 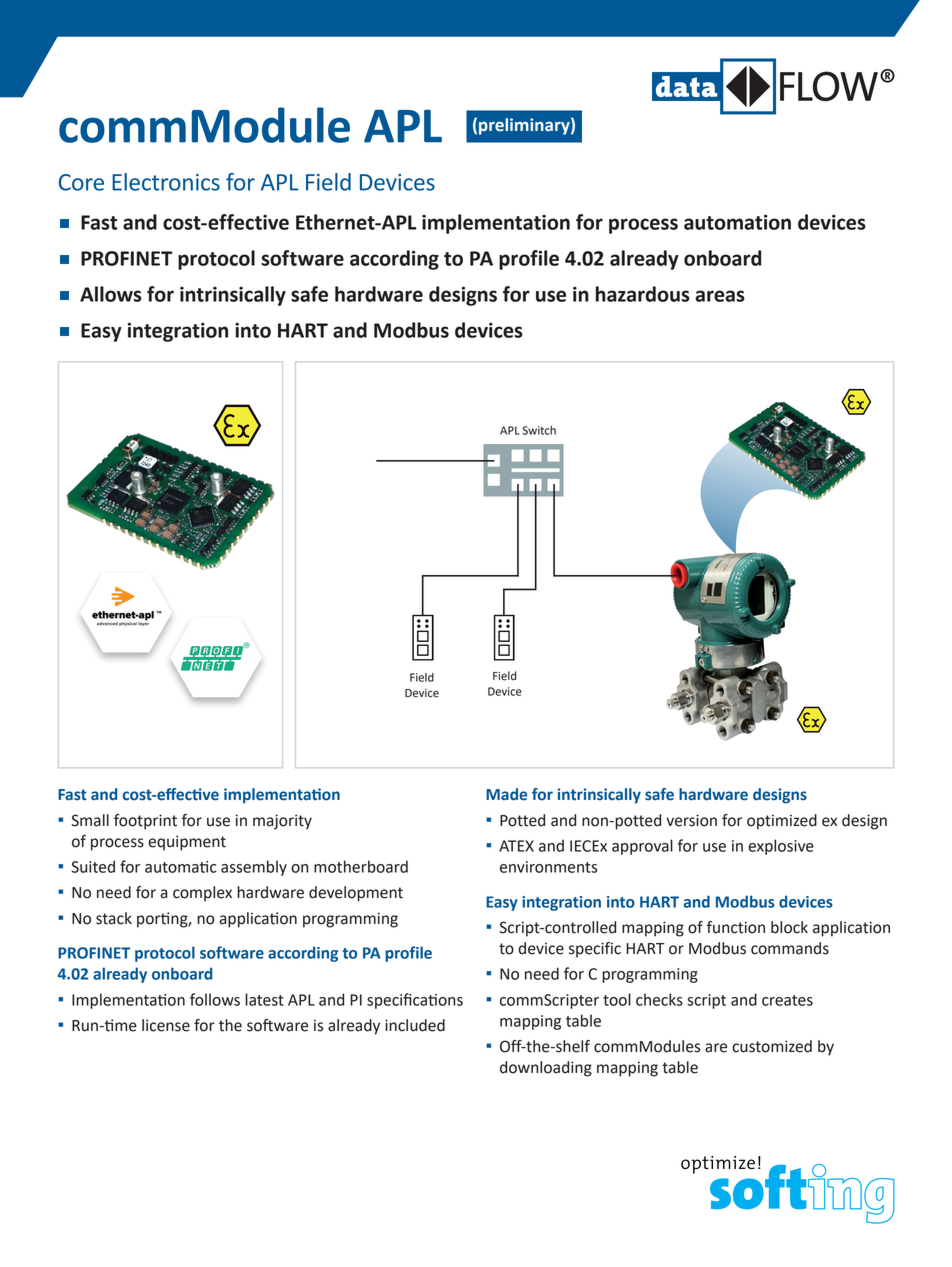 I want to click on footprint, so click(x=145, y=822).
